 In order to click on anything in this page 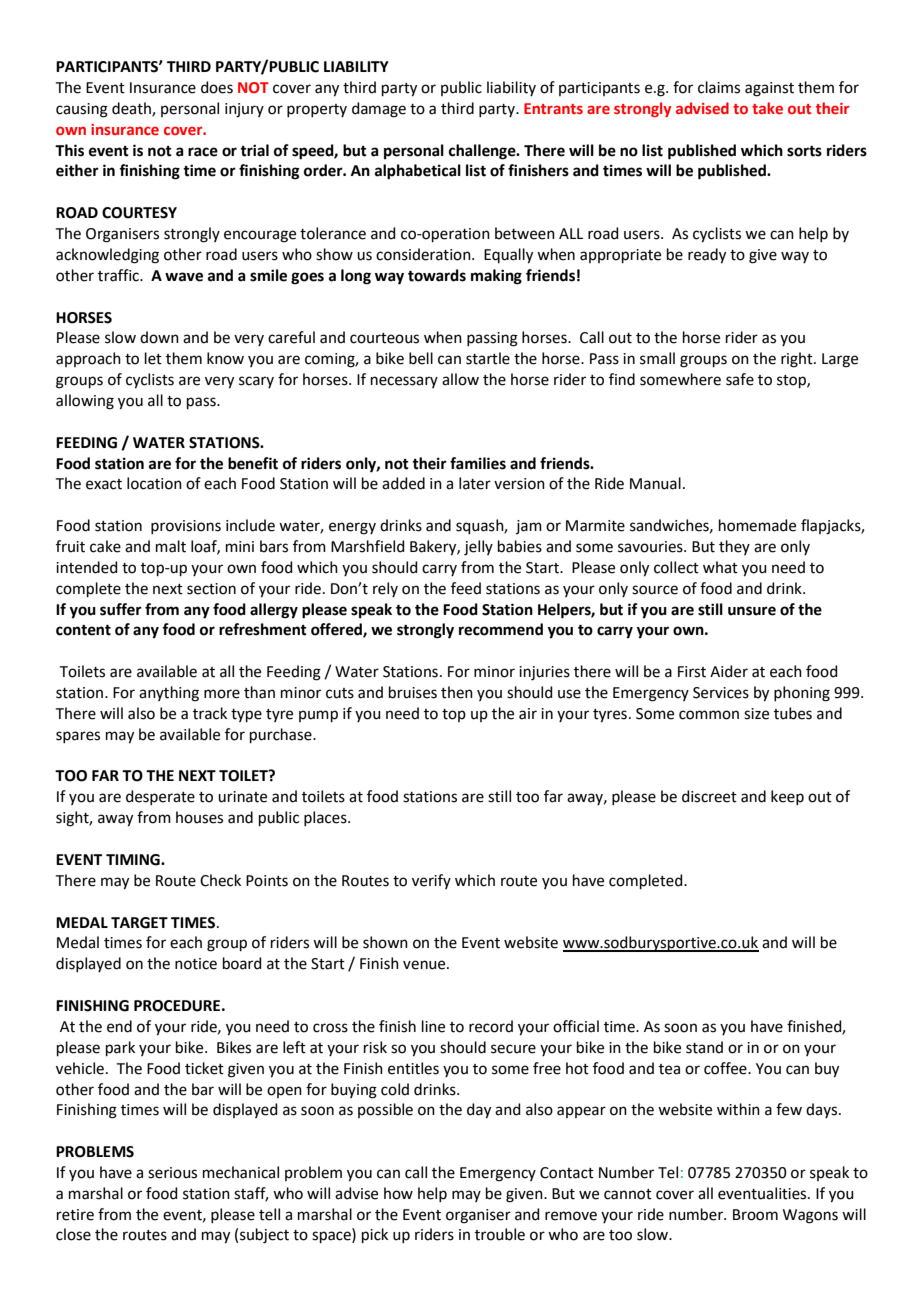, I will do `click(169, 694)`.
